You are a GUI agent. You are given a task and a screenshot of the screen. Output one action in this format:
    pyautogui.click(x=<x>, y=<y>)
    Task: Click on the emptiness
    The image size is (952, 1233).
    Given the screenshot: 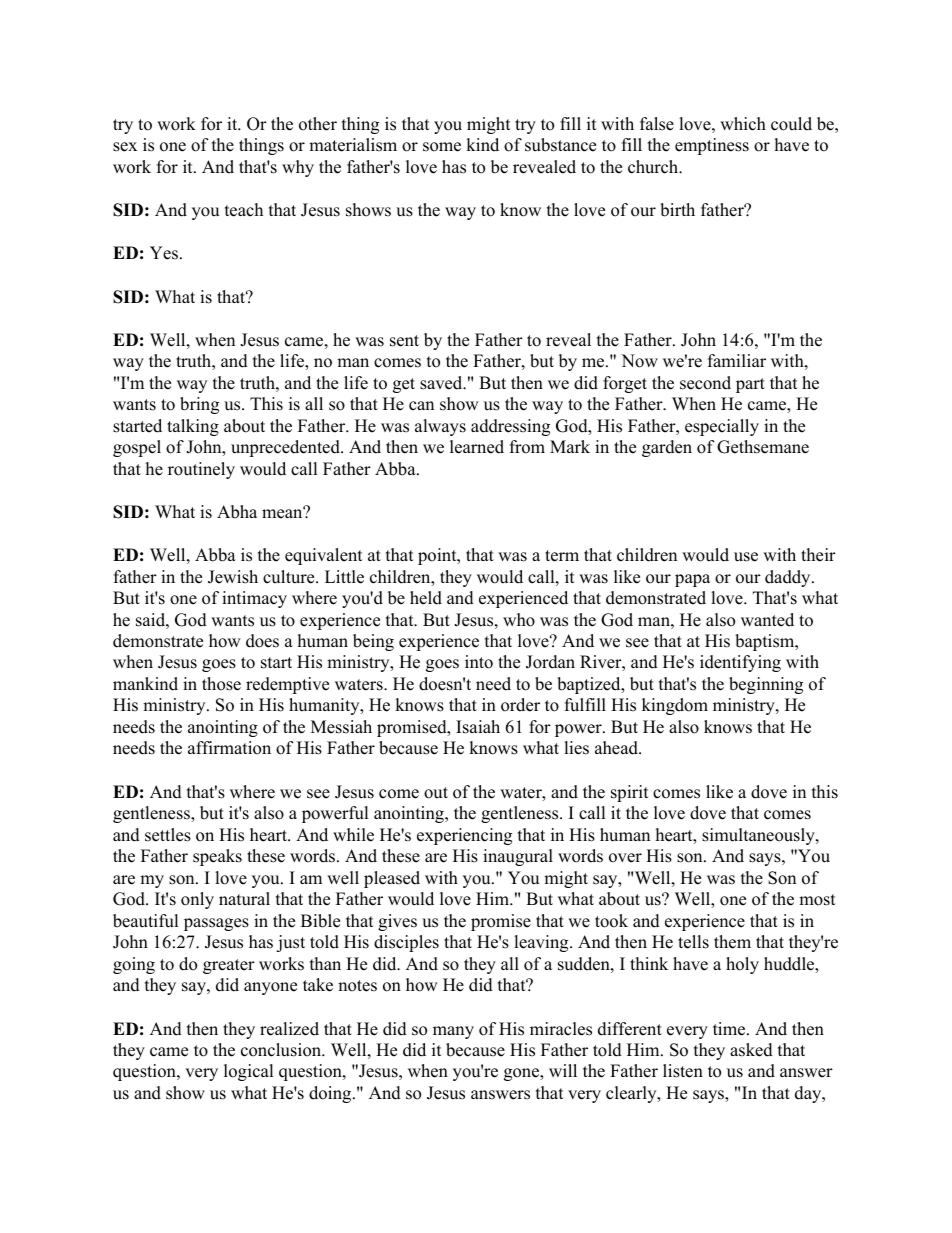 What is the action you would take?
    pyautogui.click(x=712, y=146)
